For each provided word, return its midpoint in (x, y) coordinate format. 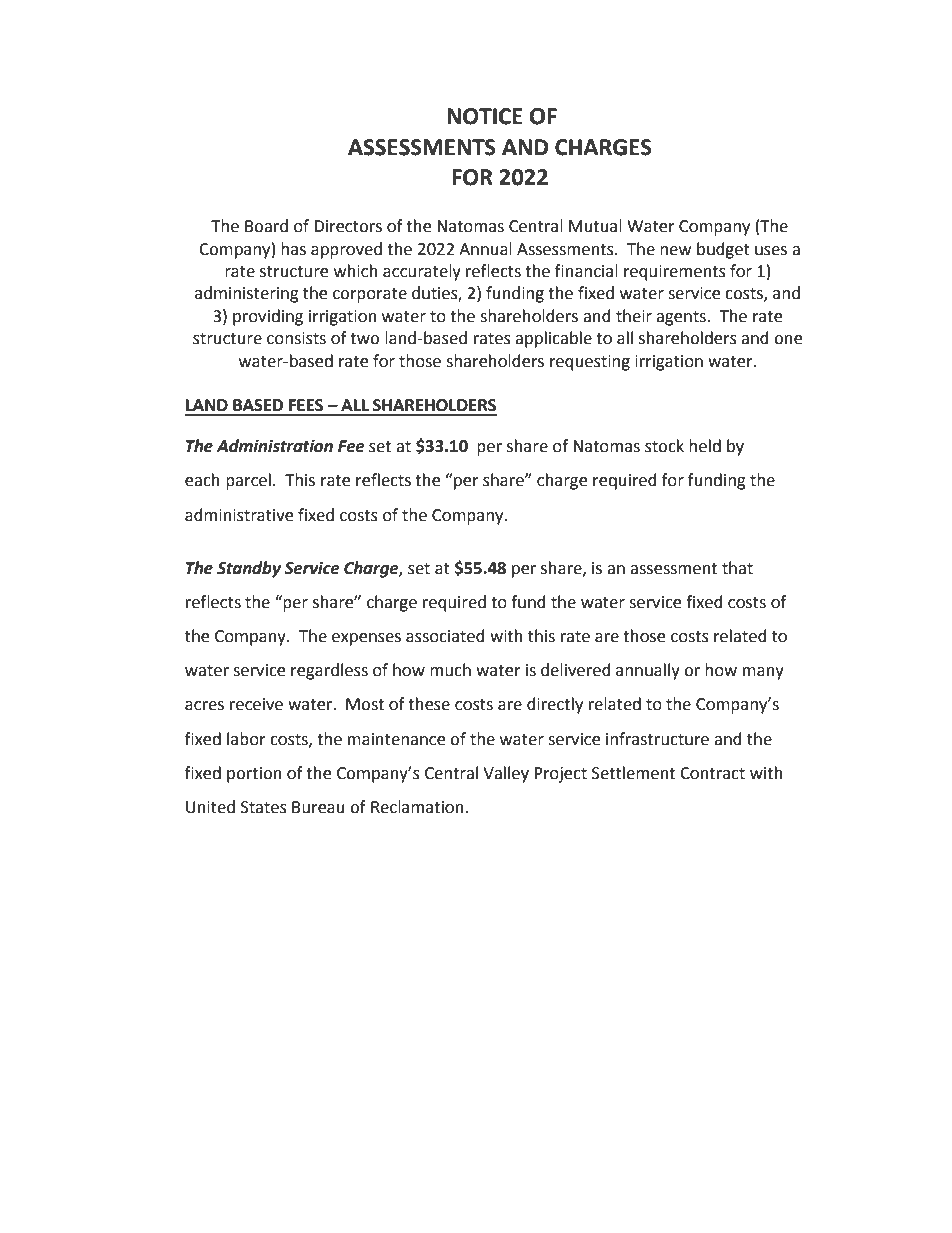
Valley (506, 774)
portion (254, 775)
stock (664, 446)
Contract (712, 773)
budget (723, 250)
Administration (274, 446)
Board (266, 226)
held (705, 446)
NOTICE (484, 116)
